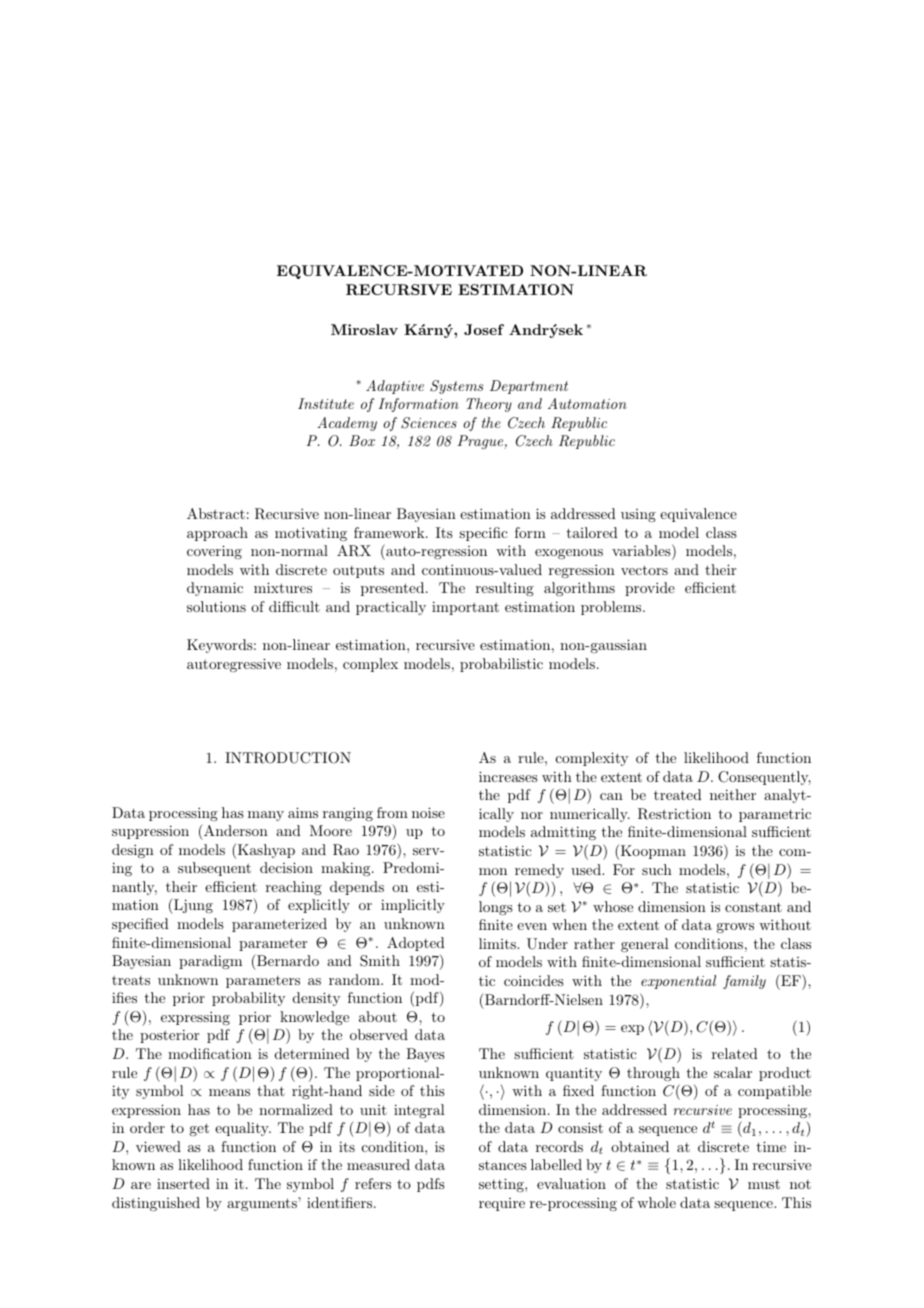 The height and width of the document is (1308, 924). What do you see at coordinates (183, 1183) in the document?
I see `inserted` at bounding box center [183, 1183].
